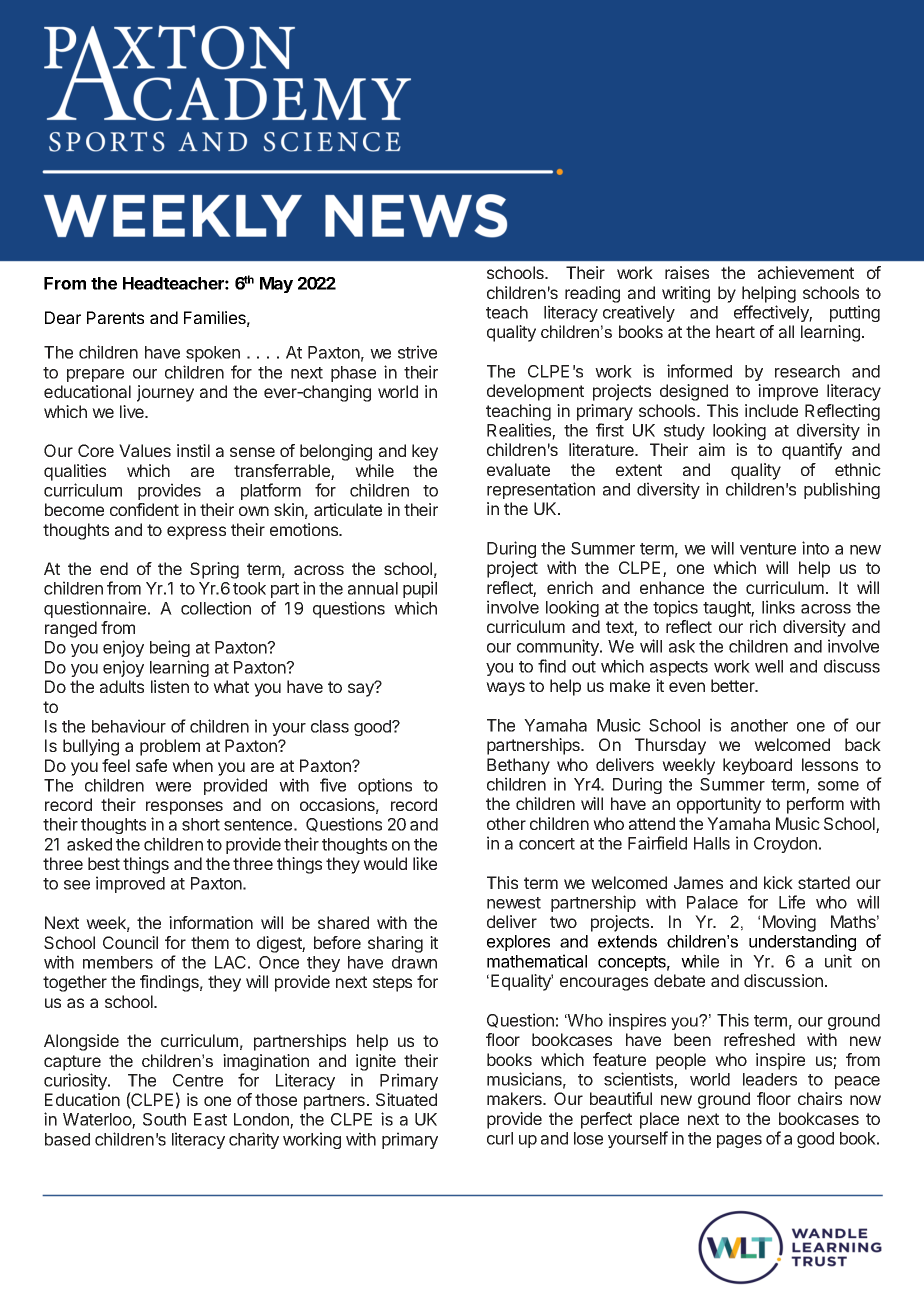  Describe the element at coordinates (500, 1138) in the screenshot. I see `curl` at that location.
